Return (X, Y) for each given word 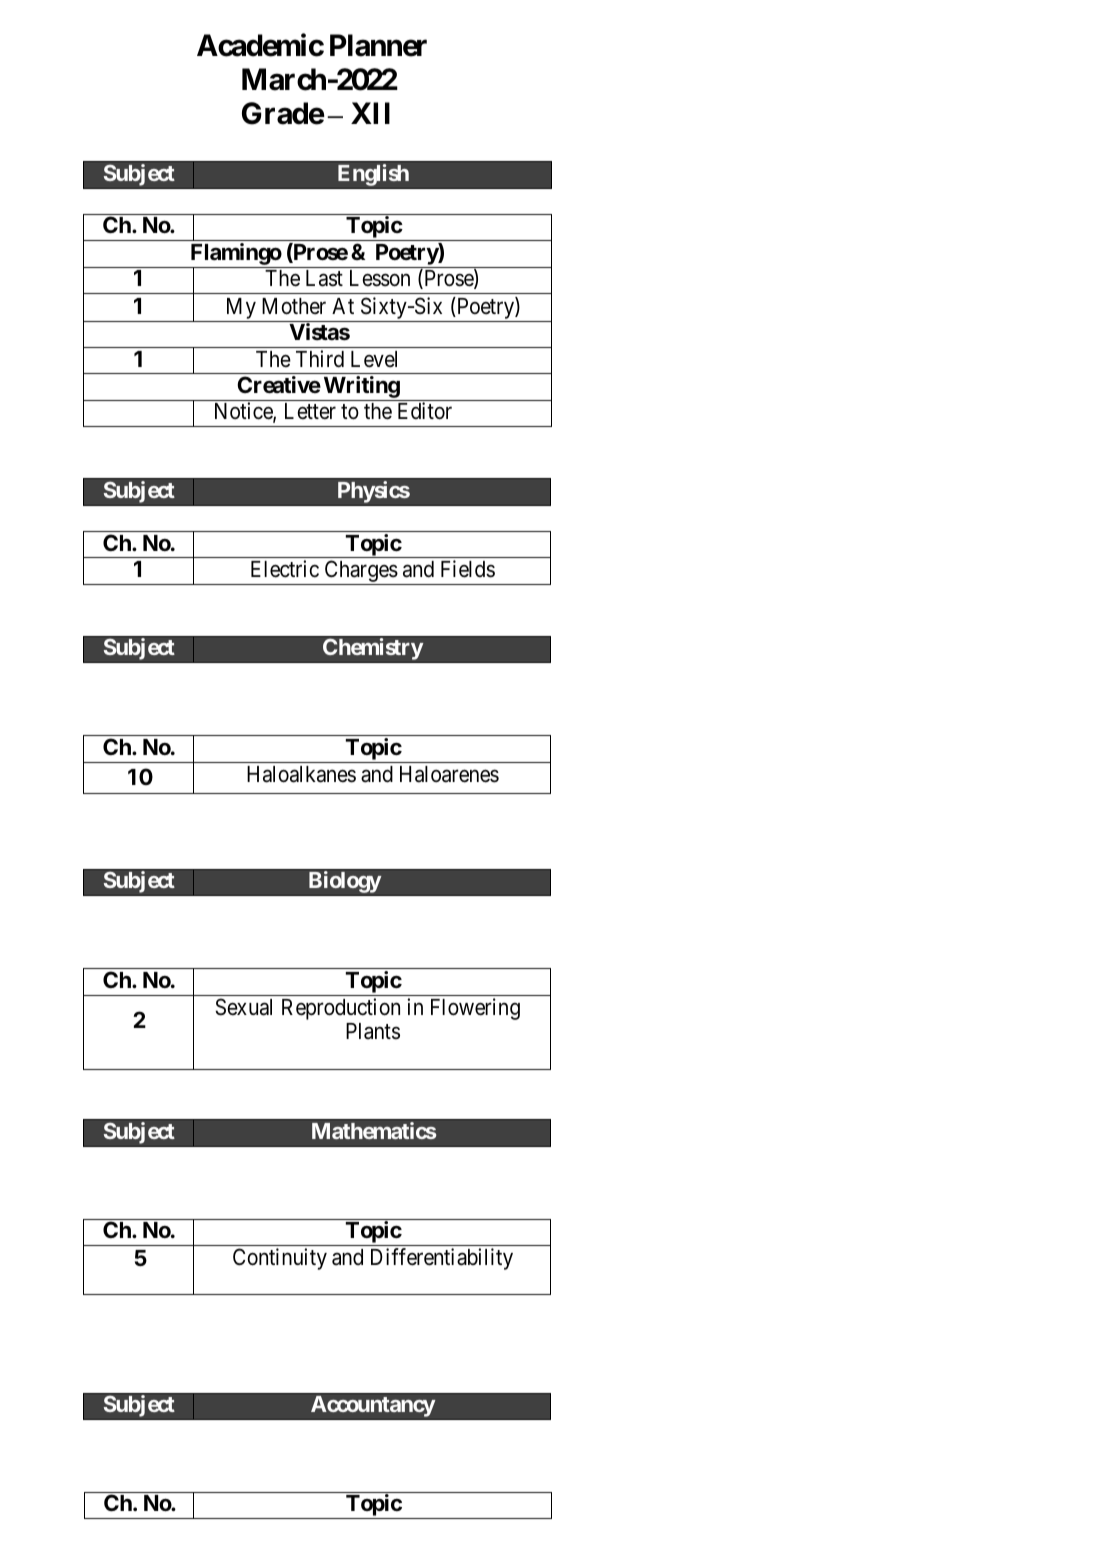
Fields (468, 569)
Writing (362, 387)
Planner (378, 46)
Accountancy (373, 1406)
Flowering (475, 1009)
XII (370, 113)
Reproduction (341, 1009)
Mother (294, 306)
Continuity (280, 1259)
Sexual (243, 1007)
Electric (285, 569)
